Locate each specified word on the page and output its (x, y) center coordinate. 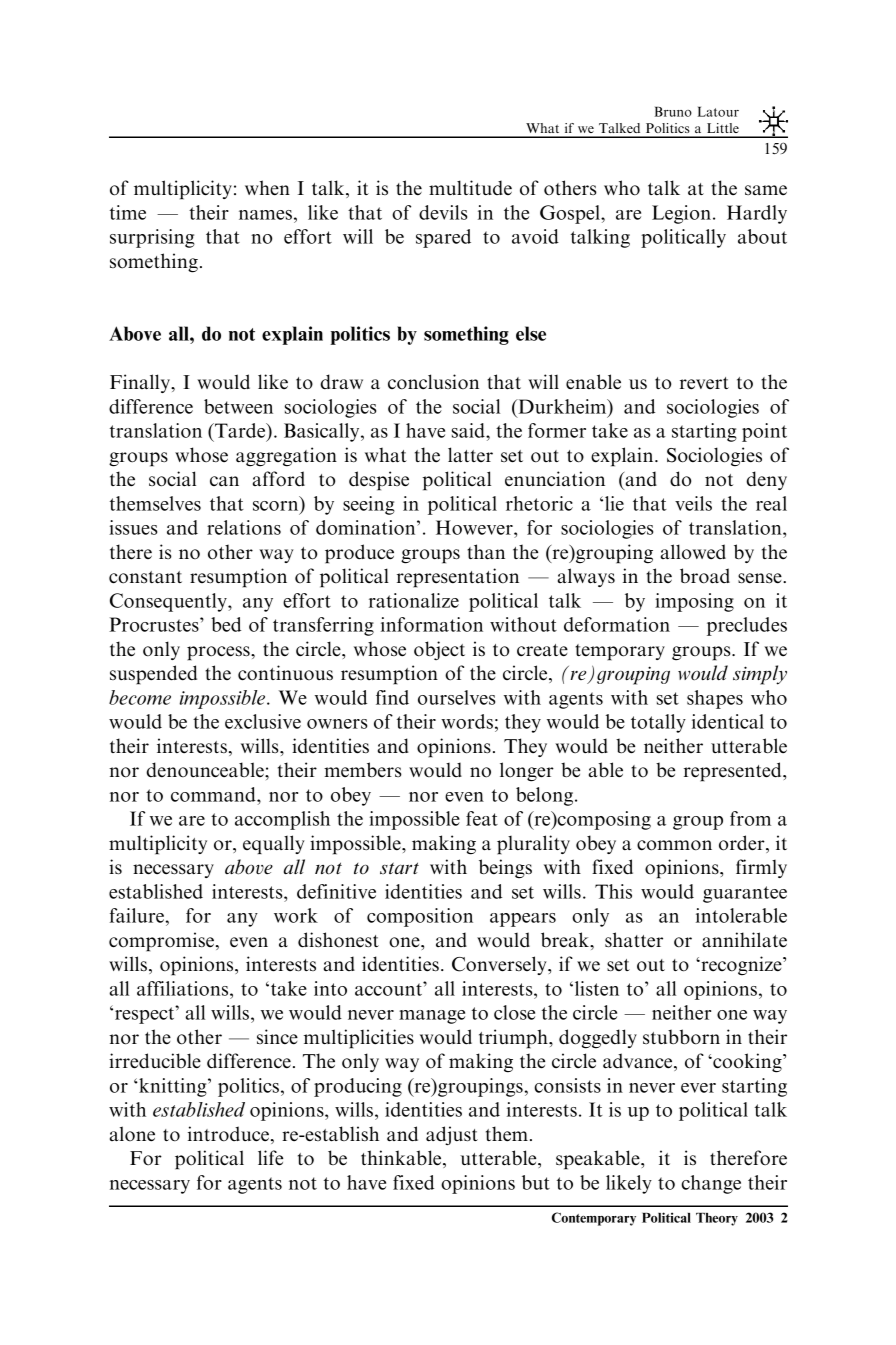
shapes (715, 699)
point (764, 432)
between (238, 406)
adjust (452, 1135)
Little (723, 128)
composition (420, 917)
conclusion (433, 382)
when (267, 187)
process (219, 653)
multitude (470, 188)
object (439, 650)
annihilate (744, 939)
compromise (161, 942)
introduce (228, 1134)
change (711, 1184)
